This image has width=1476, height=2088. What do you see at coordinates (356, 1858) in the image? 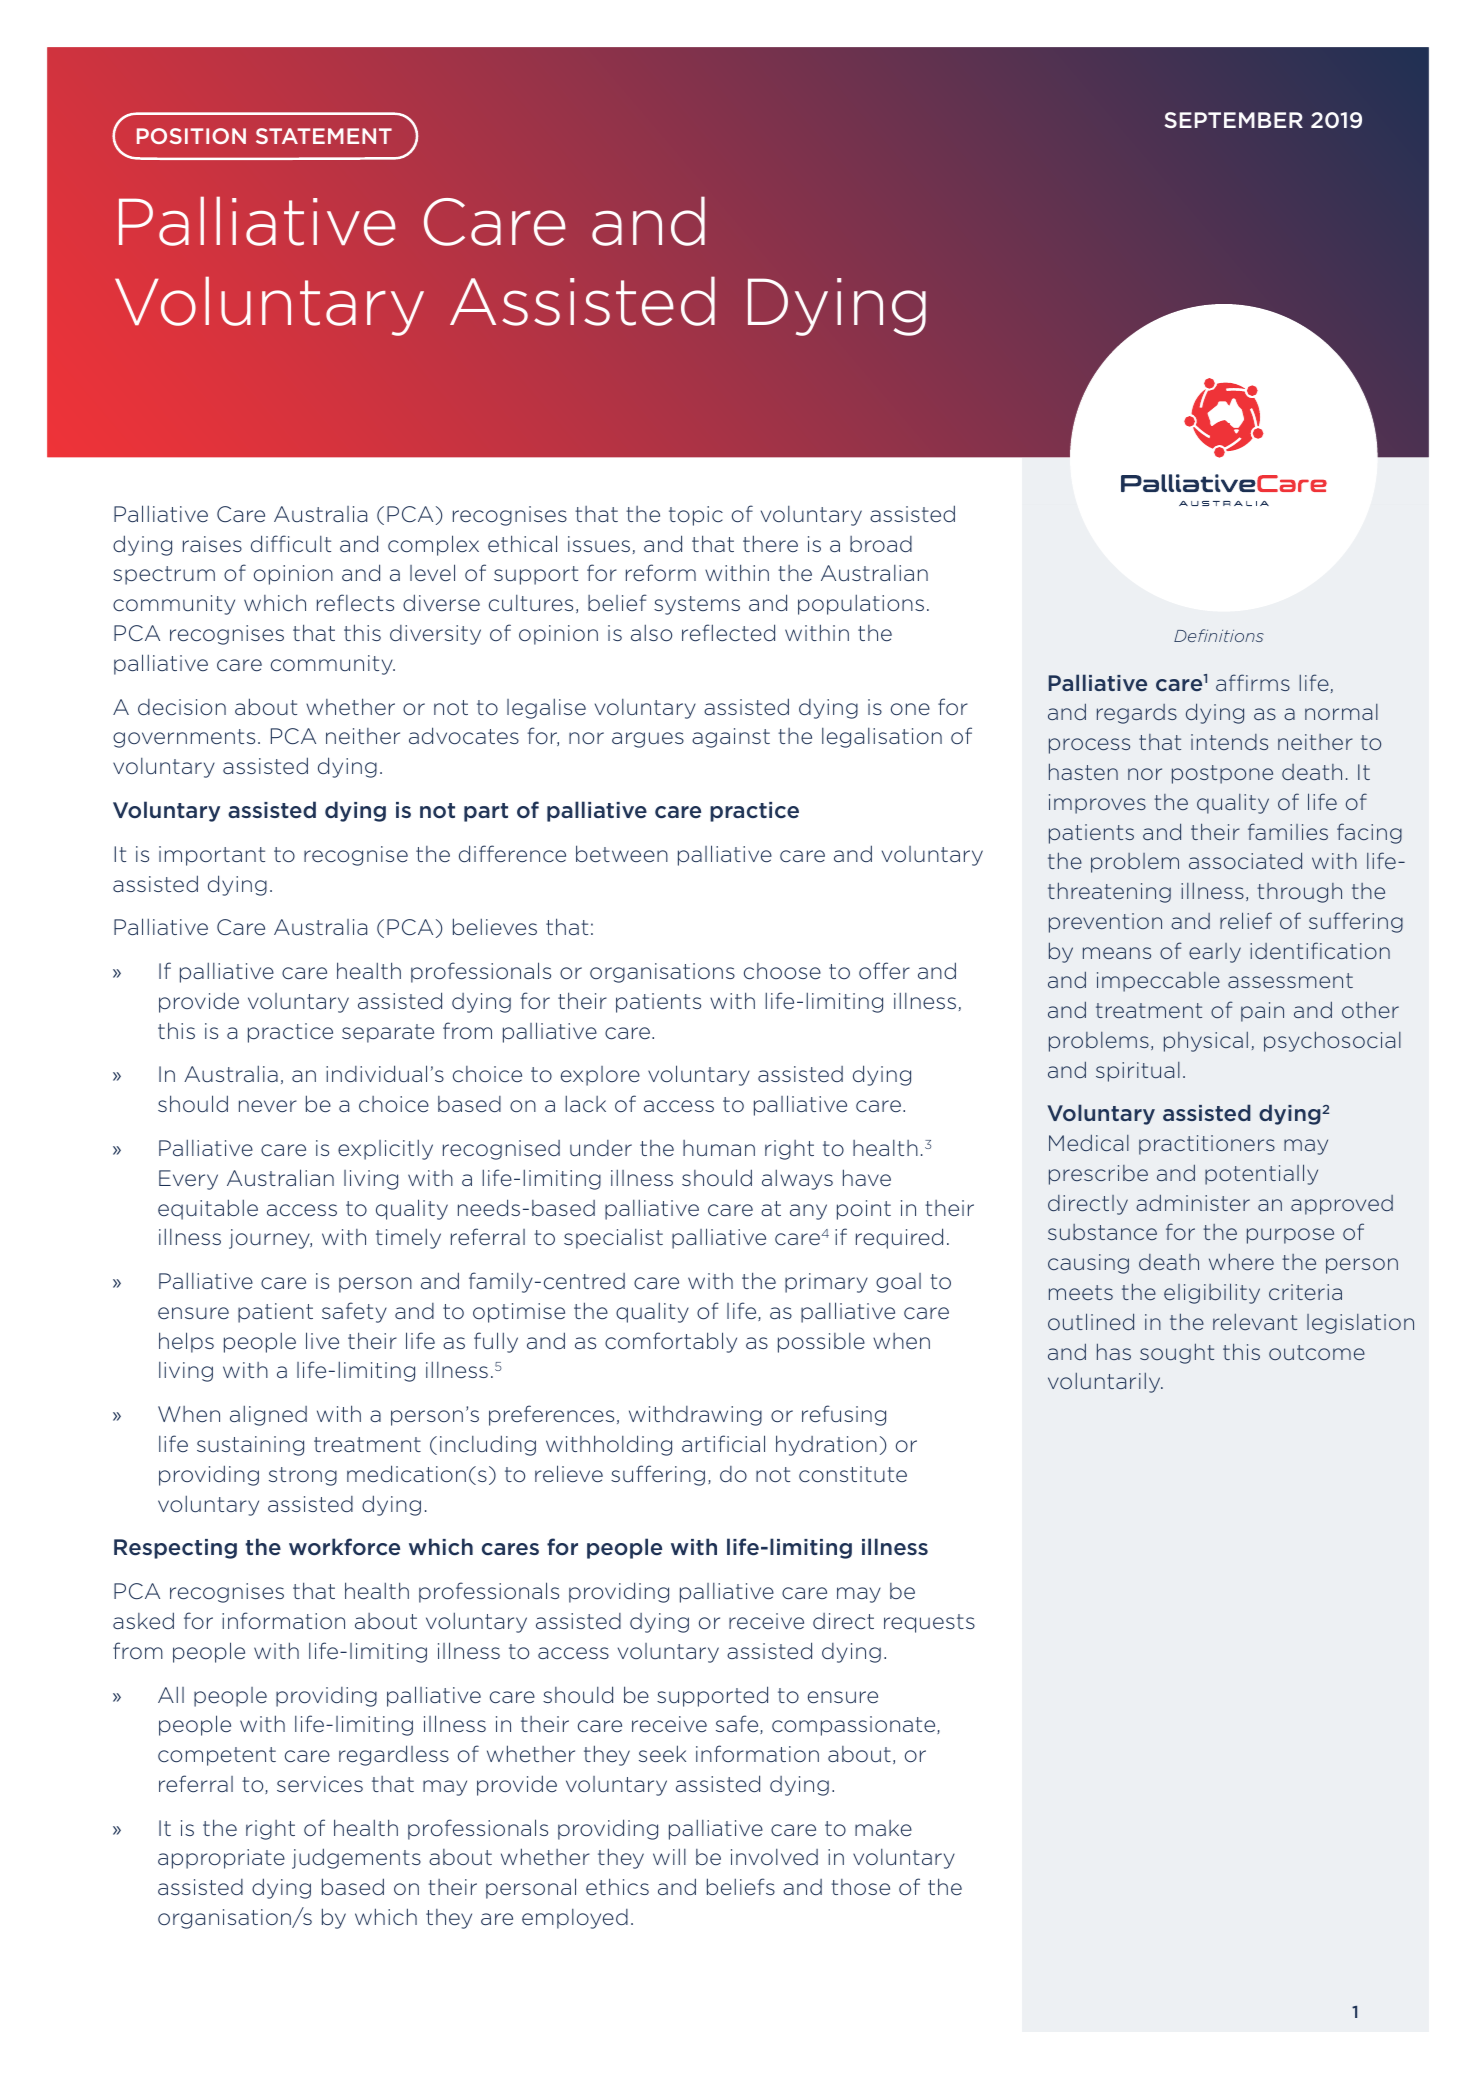
I see `judgements` at bounding box center [356, 1858].
